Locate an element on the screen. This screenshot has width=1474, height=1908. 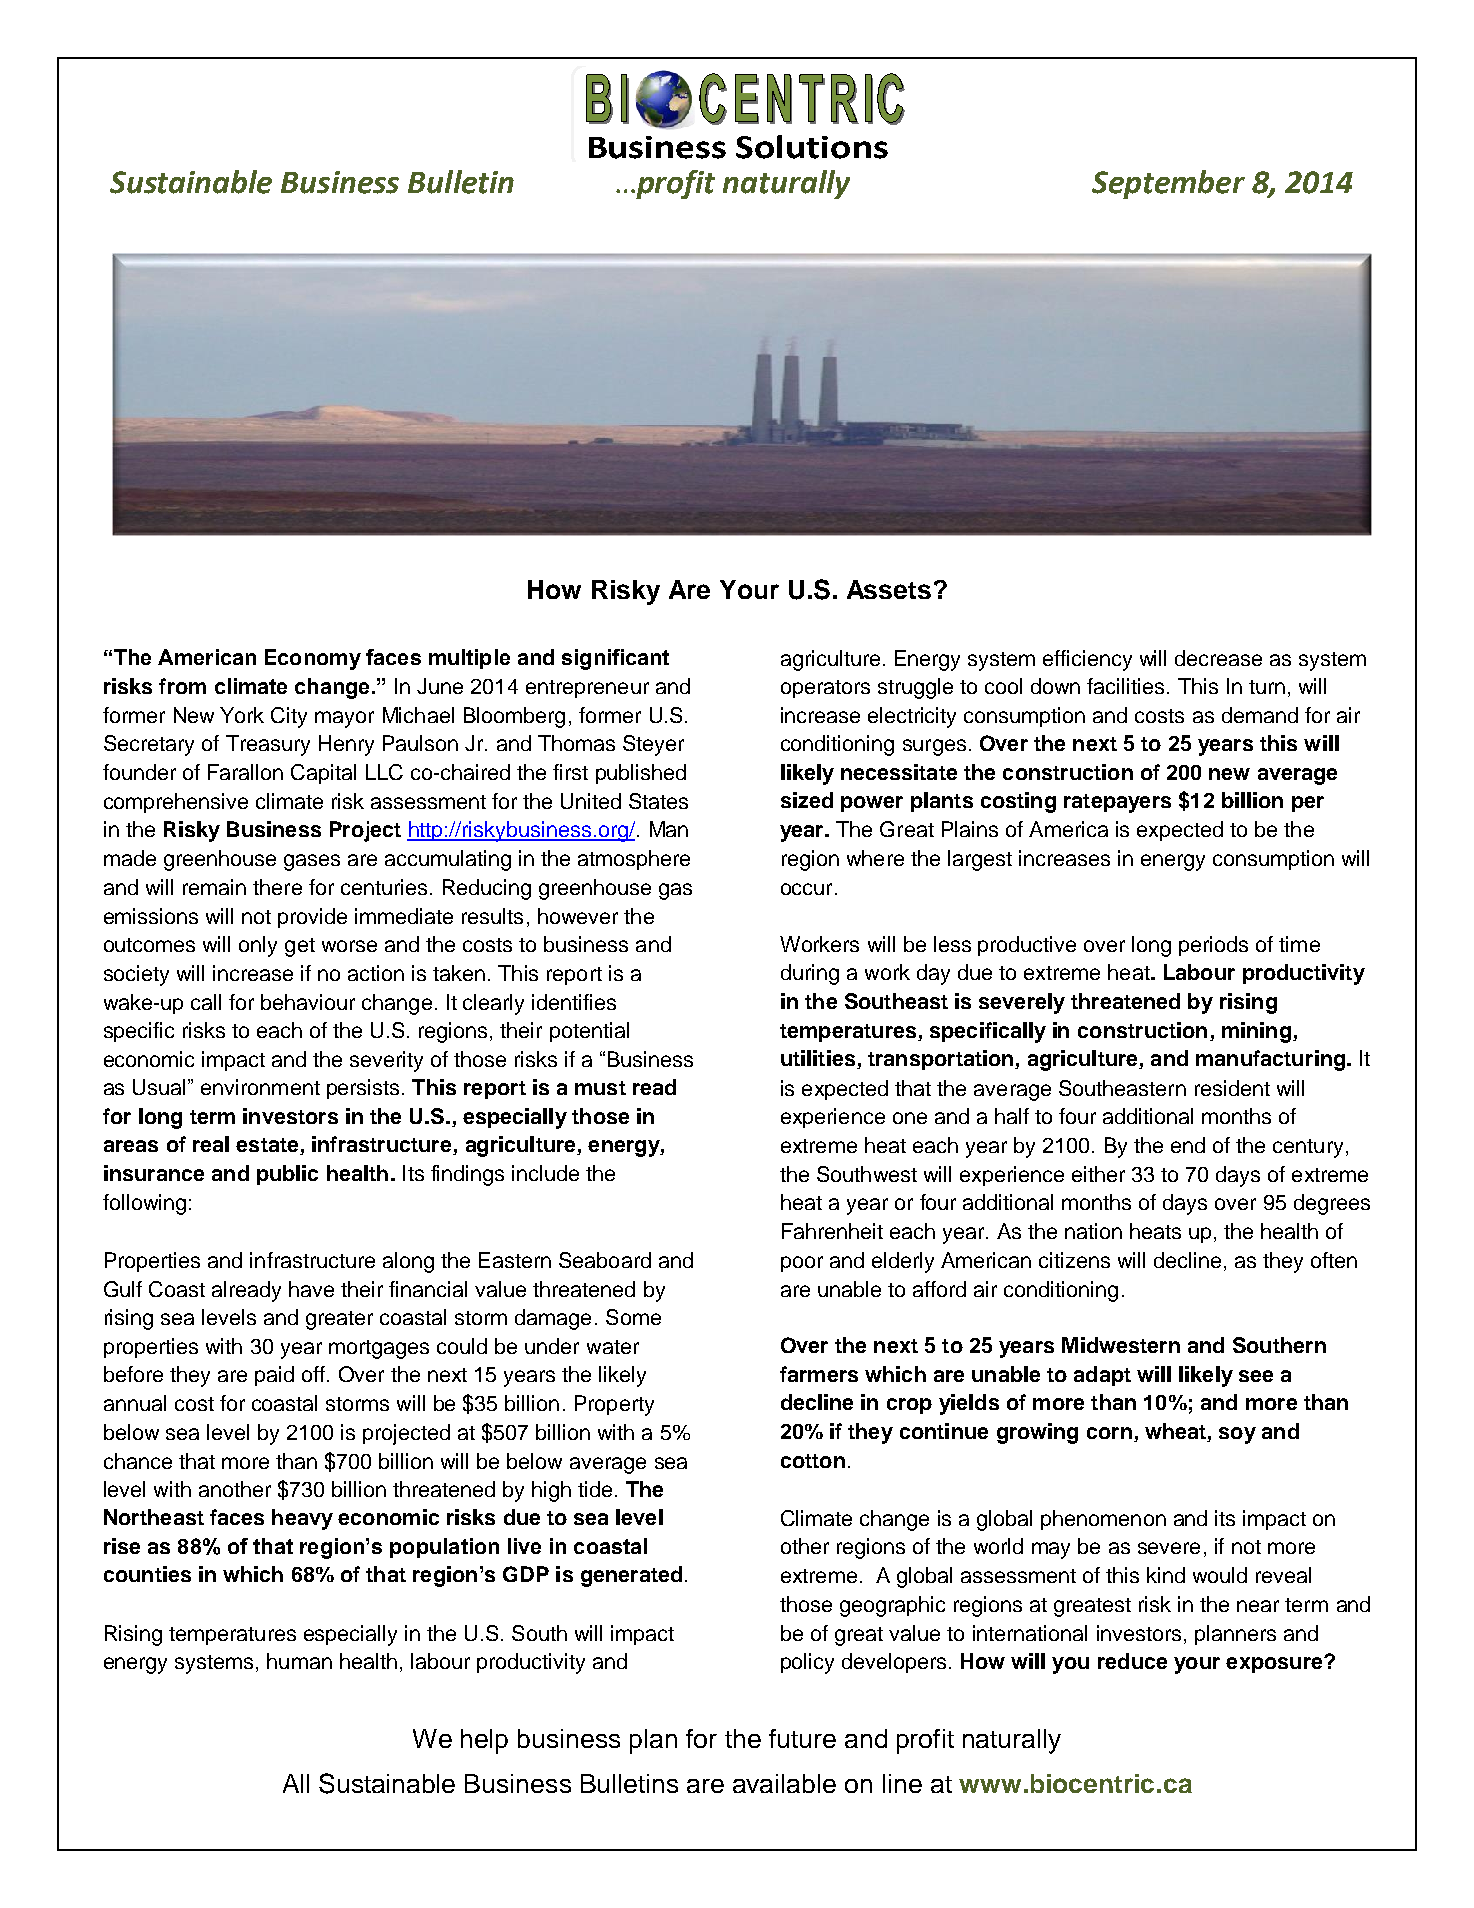
human is located at coordinates (299, 1661).
